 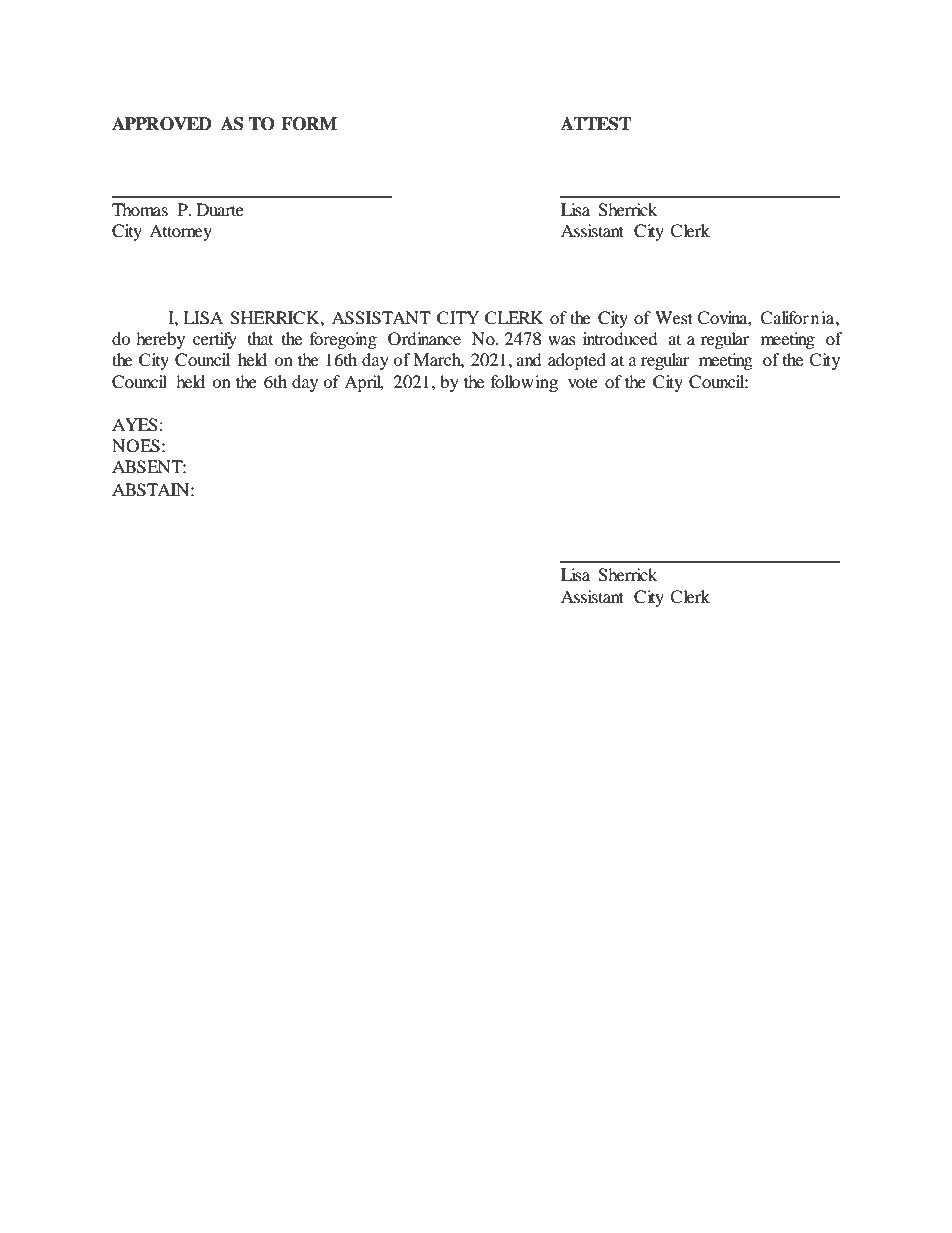 I want to click on Attorney, so click(x=180, y=232).
